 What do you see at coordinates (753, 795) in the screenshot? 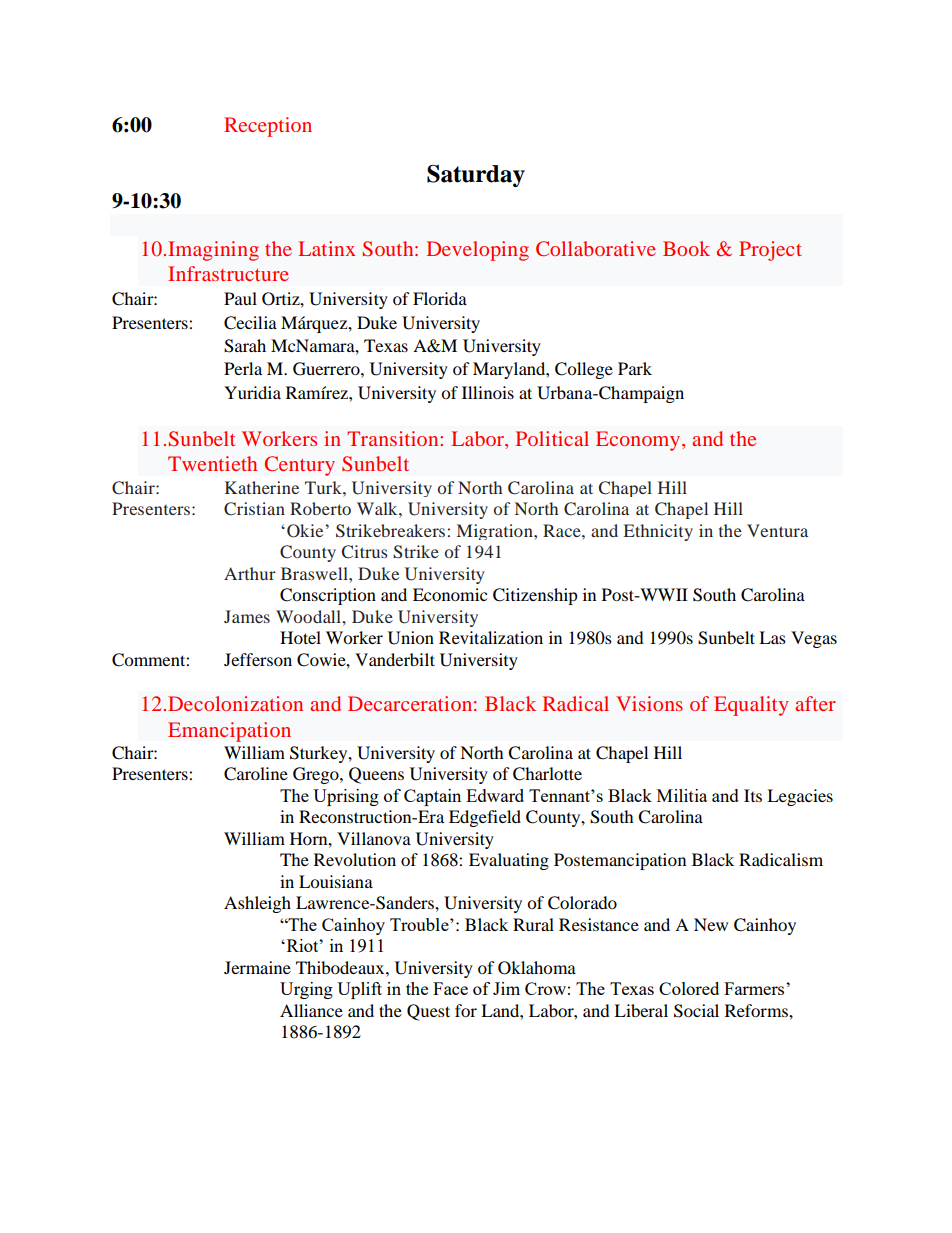
I see `Its` at bounding box center [753, 795].
